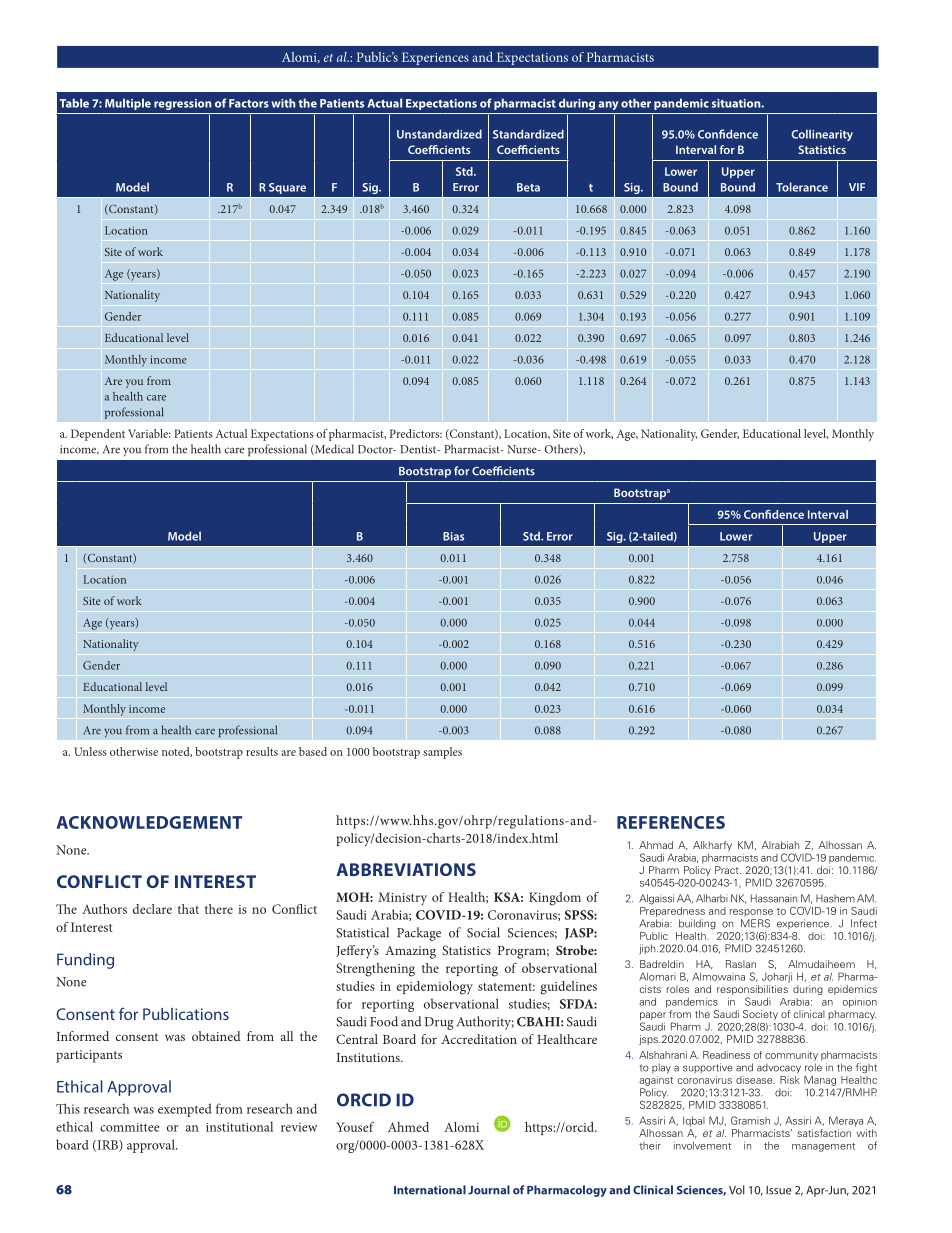 Image resolution: width=952 pixels, height=1233 pixels. What do you see at coordinates (489, 1190) in the image?
I see `Journal` at bounding box center [489, 1190].
